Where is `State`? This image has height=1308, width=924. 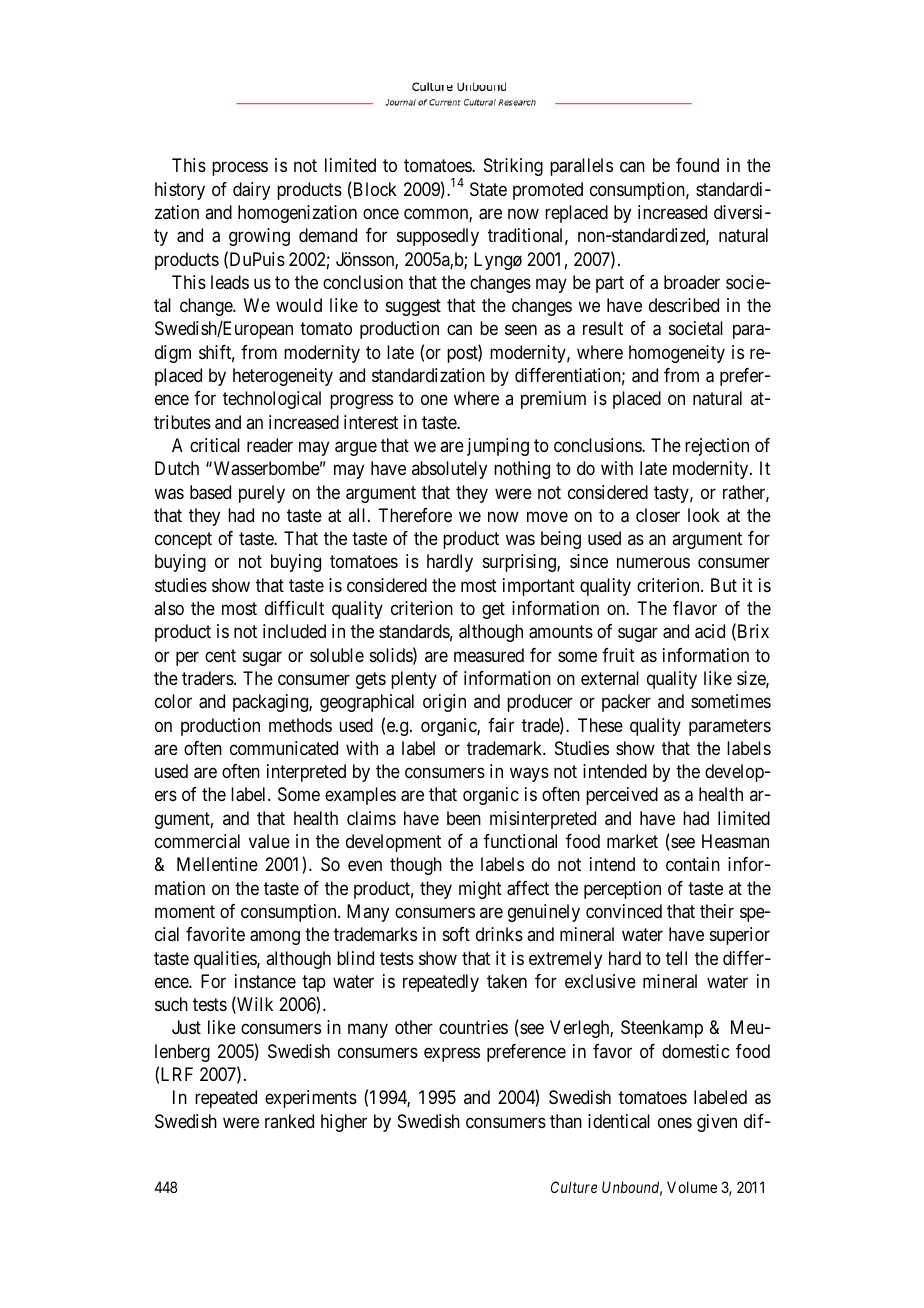
State is located at coordinates (488, 189).
